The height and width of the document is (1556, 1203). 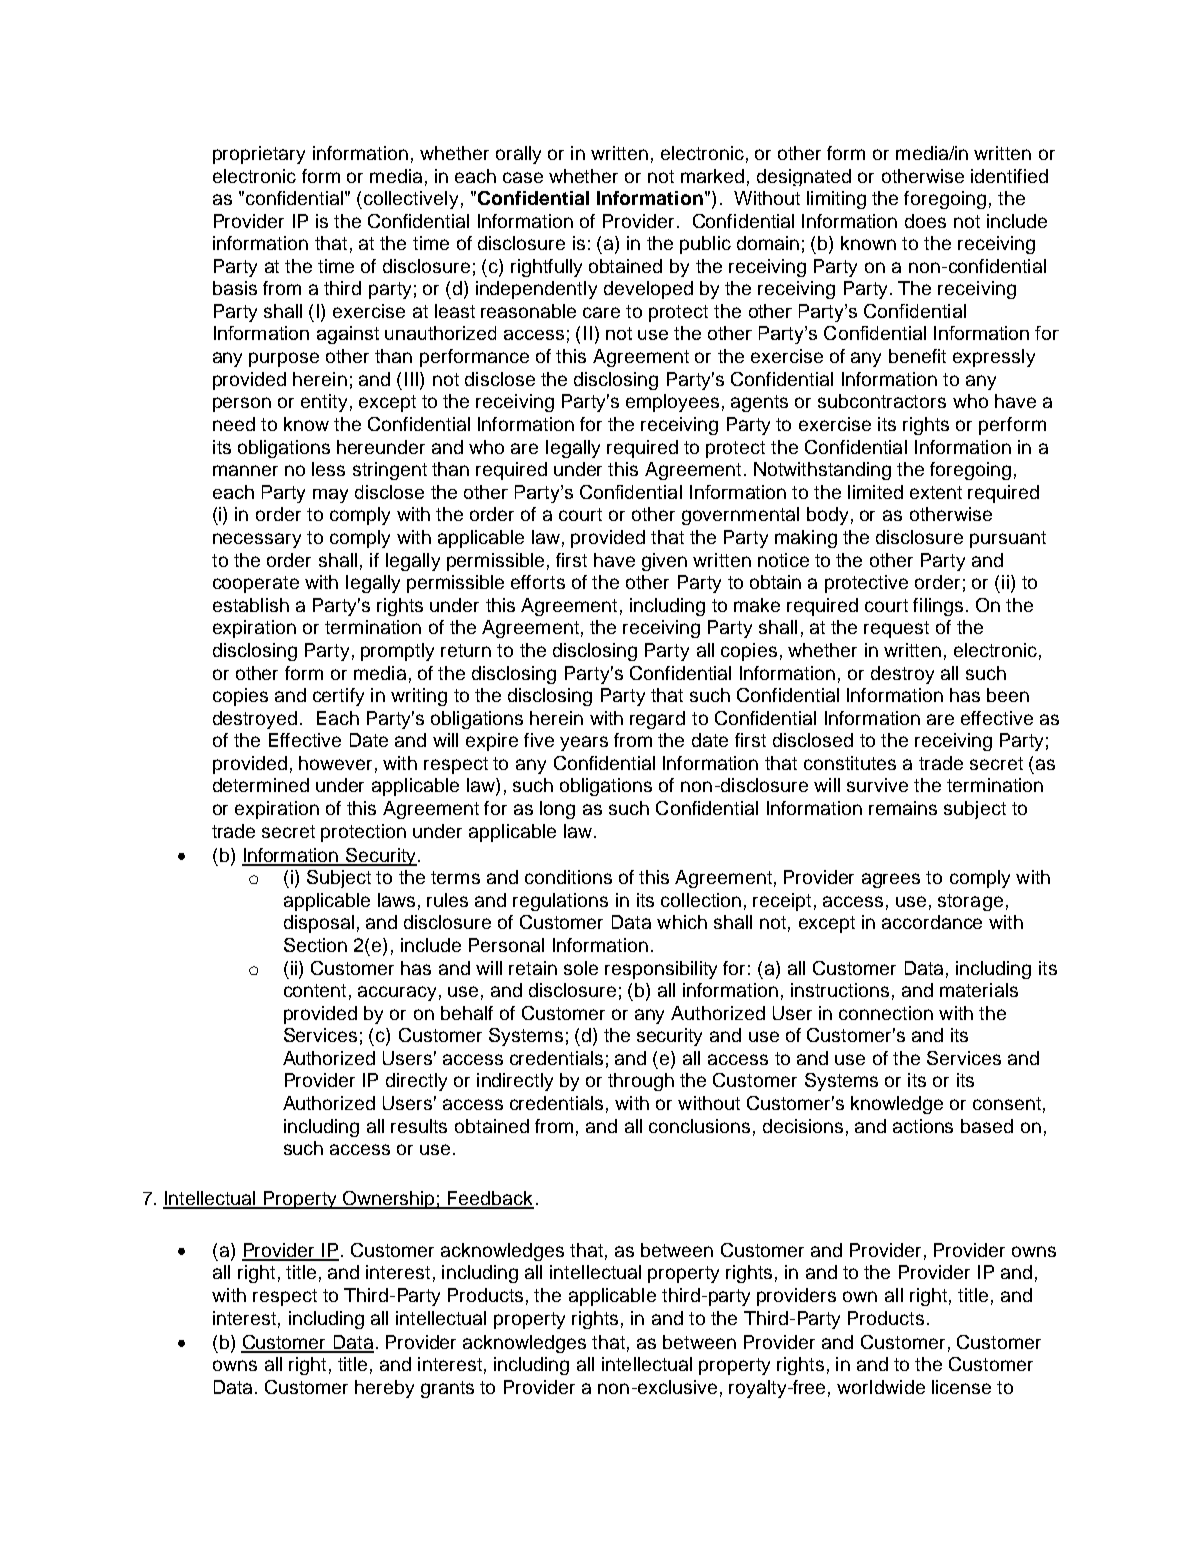 What do you see at coordinates (259, 155) in the document?
I see `proprietary` at bounding box center [259, 155].
